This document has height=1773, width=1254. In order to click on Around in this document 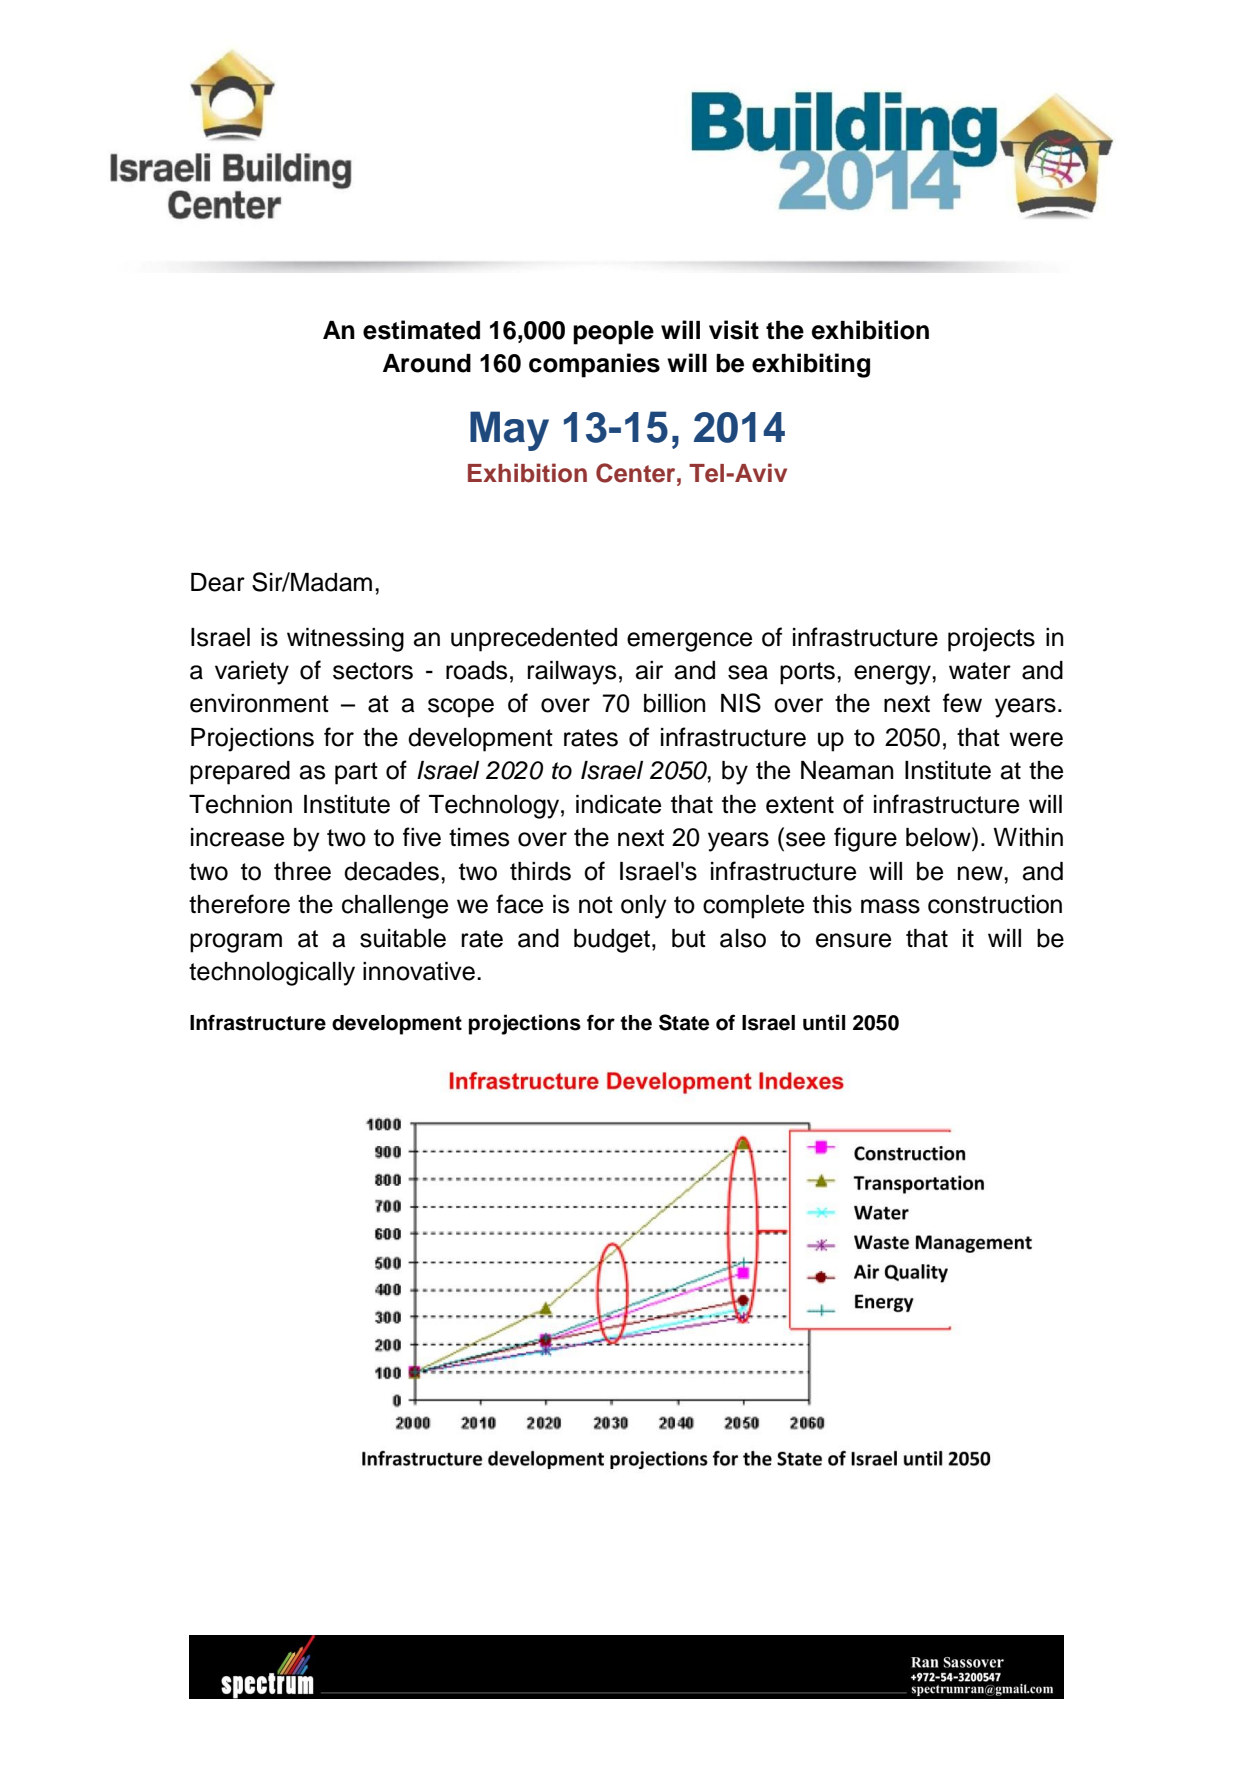, I will do `click(427, 363)`.
